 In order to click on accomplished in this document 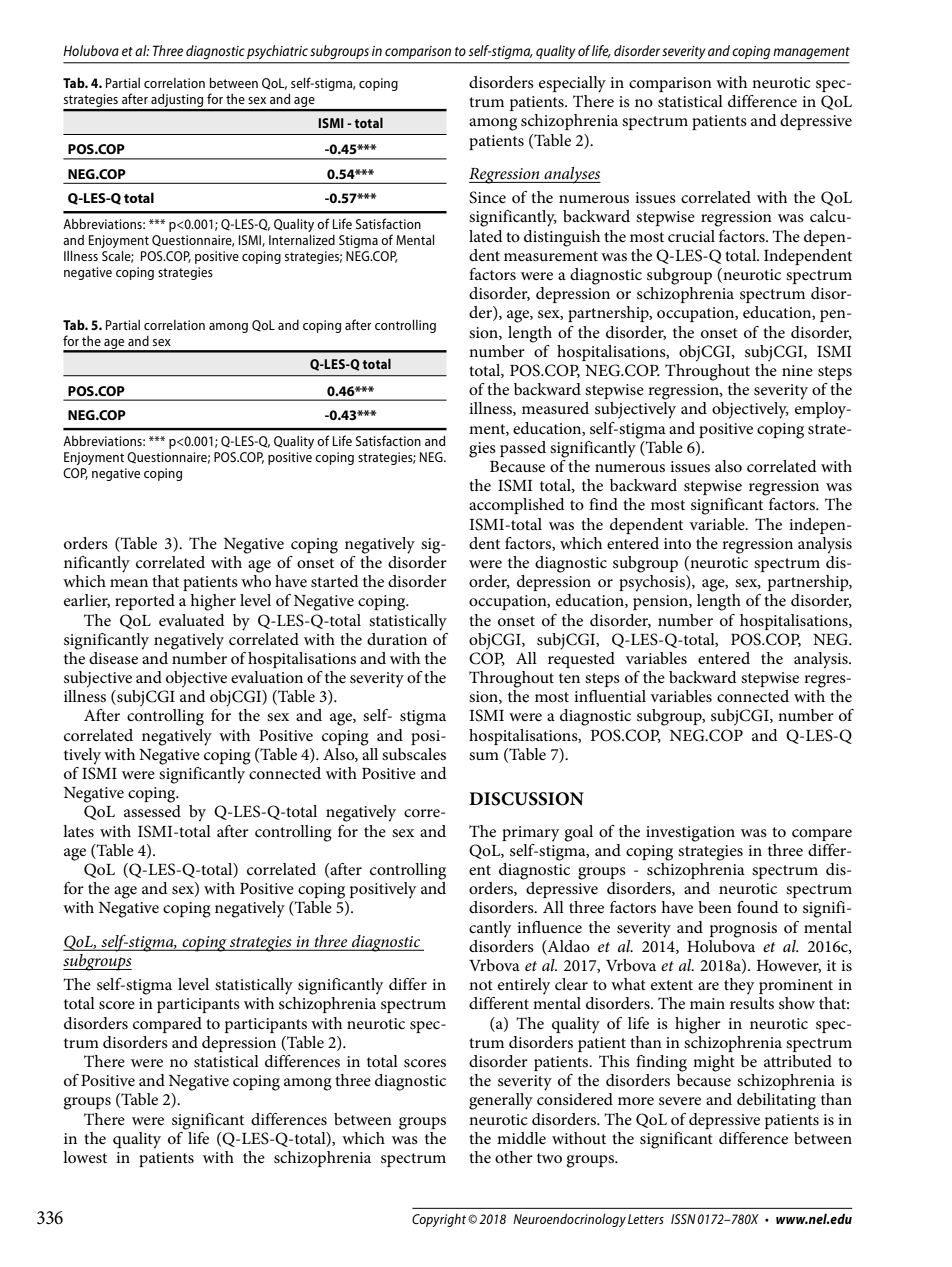, I will do `click(517, 506)`.
